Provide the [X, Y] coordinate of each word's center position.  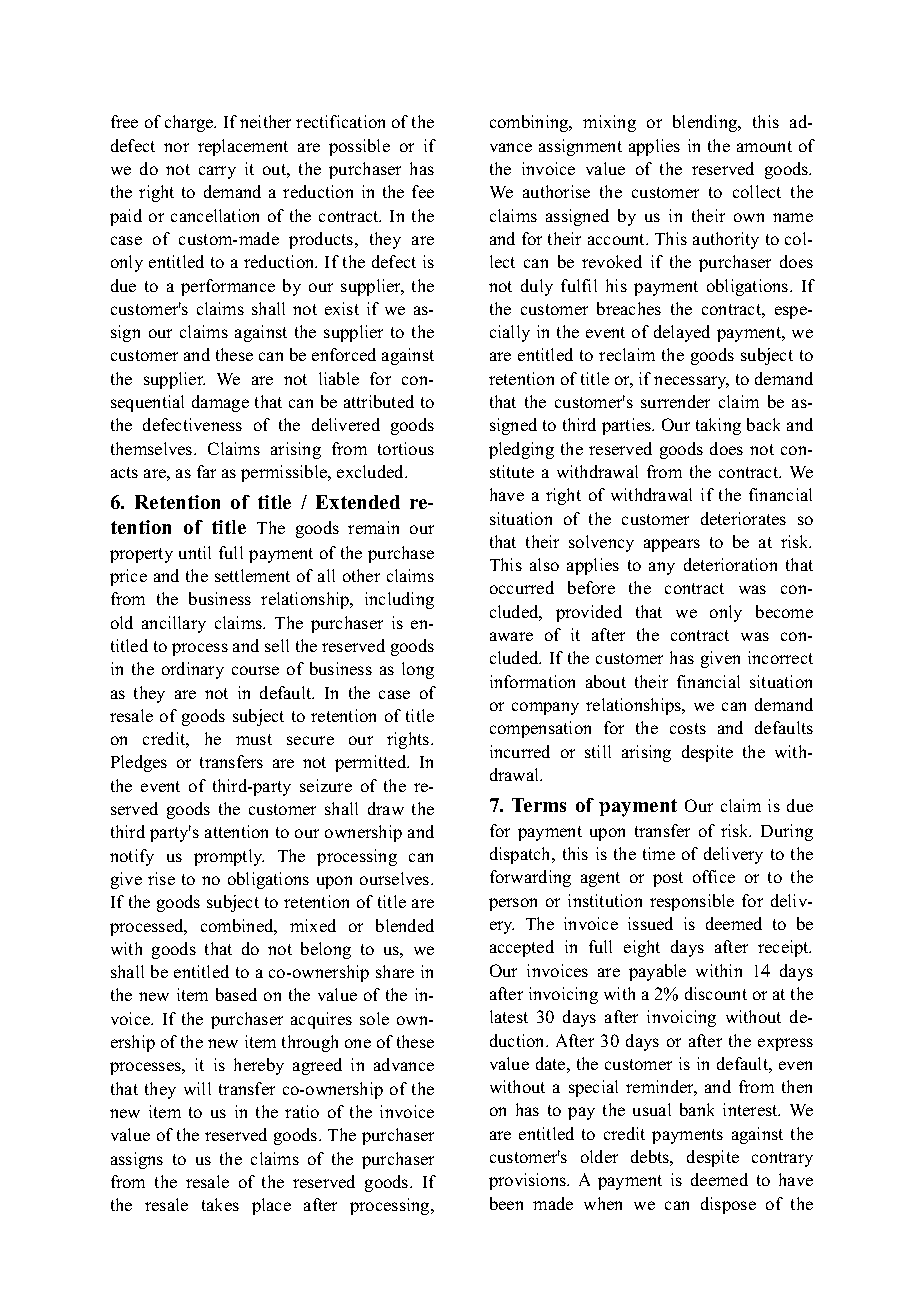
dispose [728, 1205]
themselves [153, 448]
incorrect [780, 657]
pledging [521, 450]
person [513, 904]
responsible [692, 902]
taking [718, 426]
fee [423, 191]
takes [220, 1204]
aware [511, 636]
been [506, 1203]
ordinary [193, 670]
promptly [229, 857]
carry [217, 172]
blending [706, 123]
